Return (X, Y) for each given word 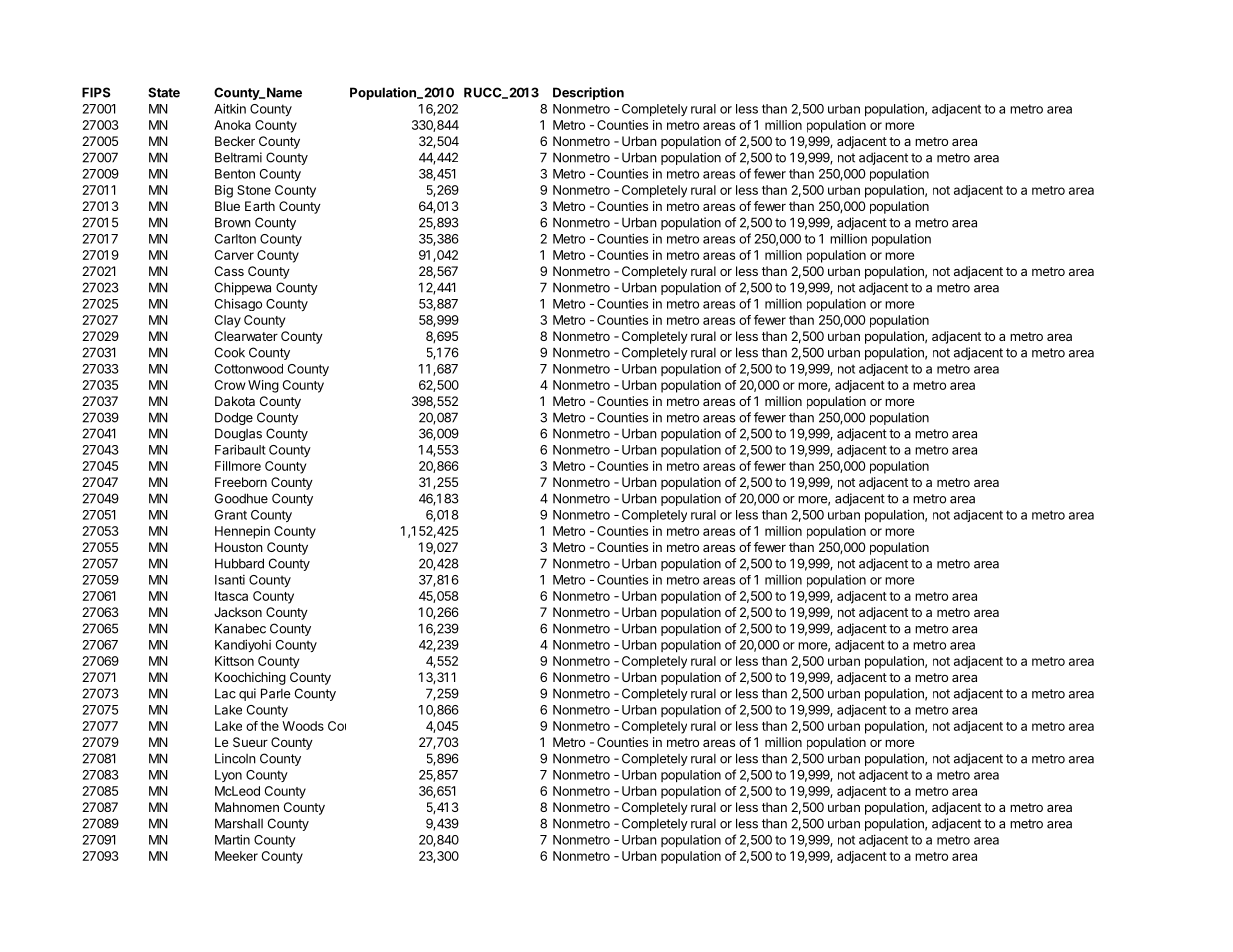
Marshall (239, 823)
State (164, 92)
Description (588, 93)
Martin (232, 839)
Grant (231, 515)
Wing (263, 386)
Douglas (238, 434)
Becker (235, 141)
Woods (303, 726)
